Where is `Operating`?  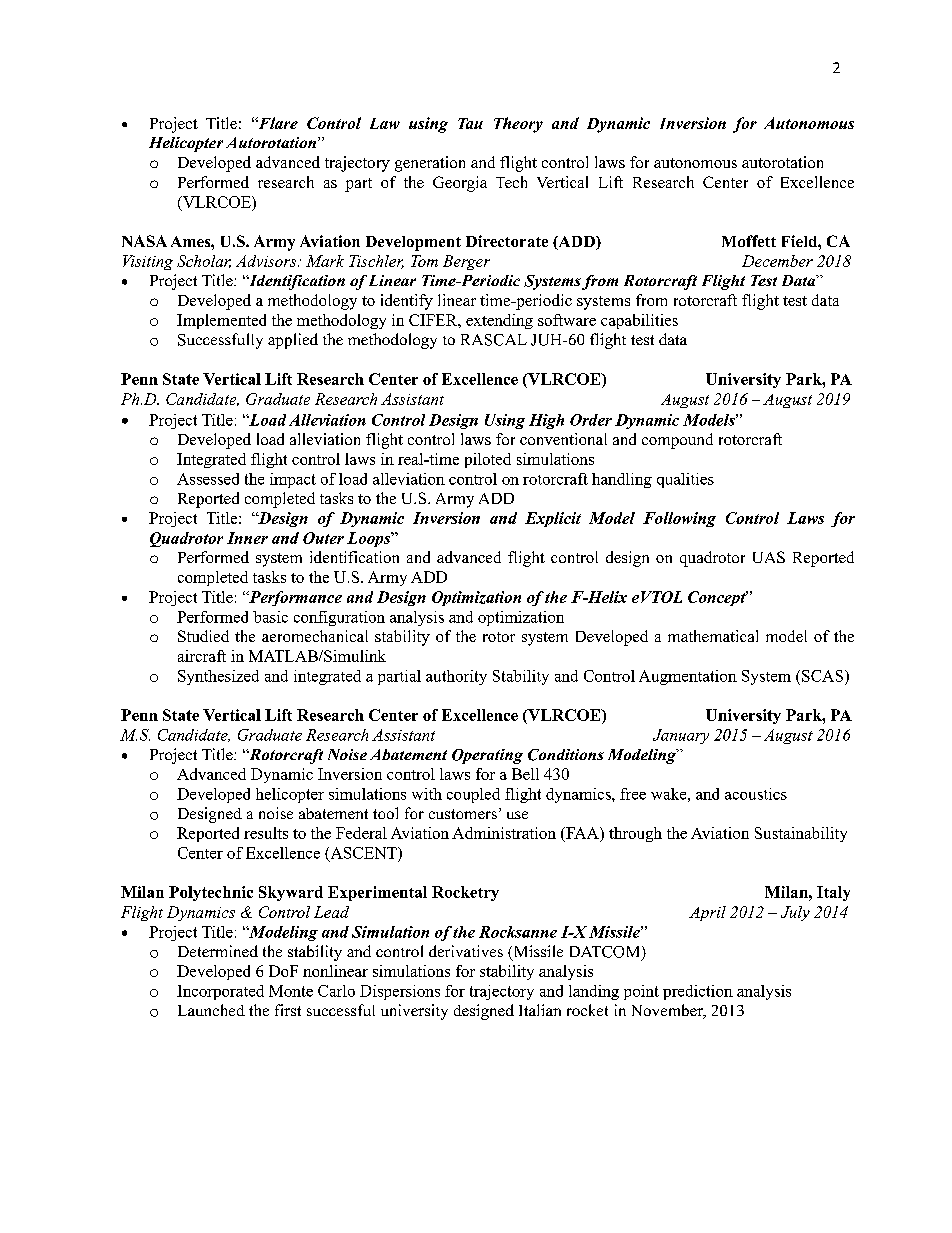
Operating is located at coordinates (487, 756).
